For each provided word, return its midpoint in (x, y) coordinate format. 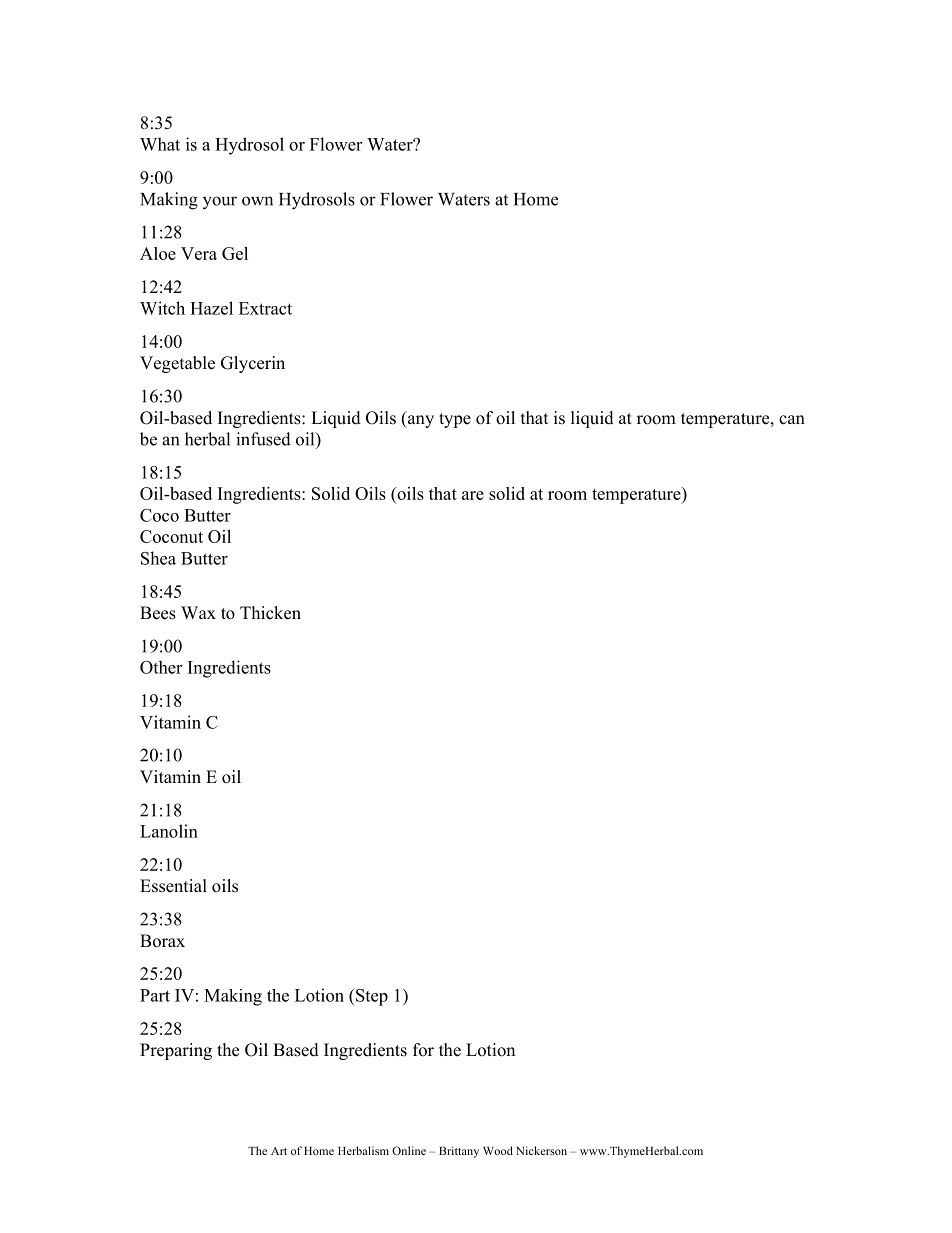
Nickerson (541, 1150)
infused (263, 439)
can (792, 419)
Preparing (176, 1051)
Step (372, 997)
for (423, 1050)
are (473, 495)
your (220, 203)
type (455, 420)
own (257, 201)
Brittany (459, 1152)
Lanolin (169, 831)
